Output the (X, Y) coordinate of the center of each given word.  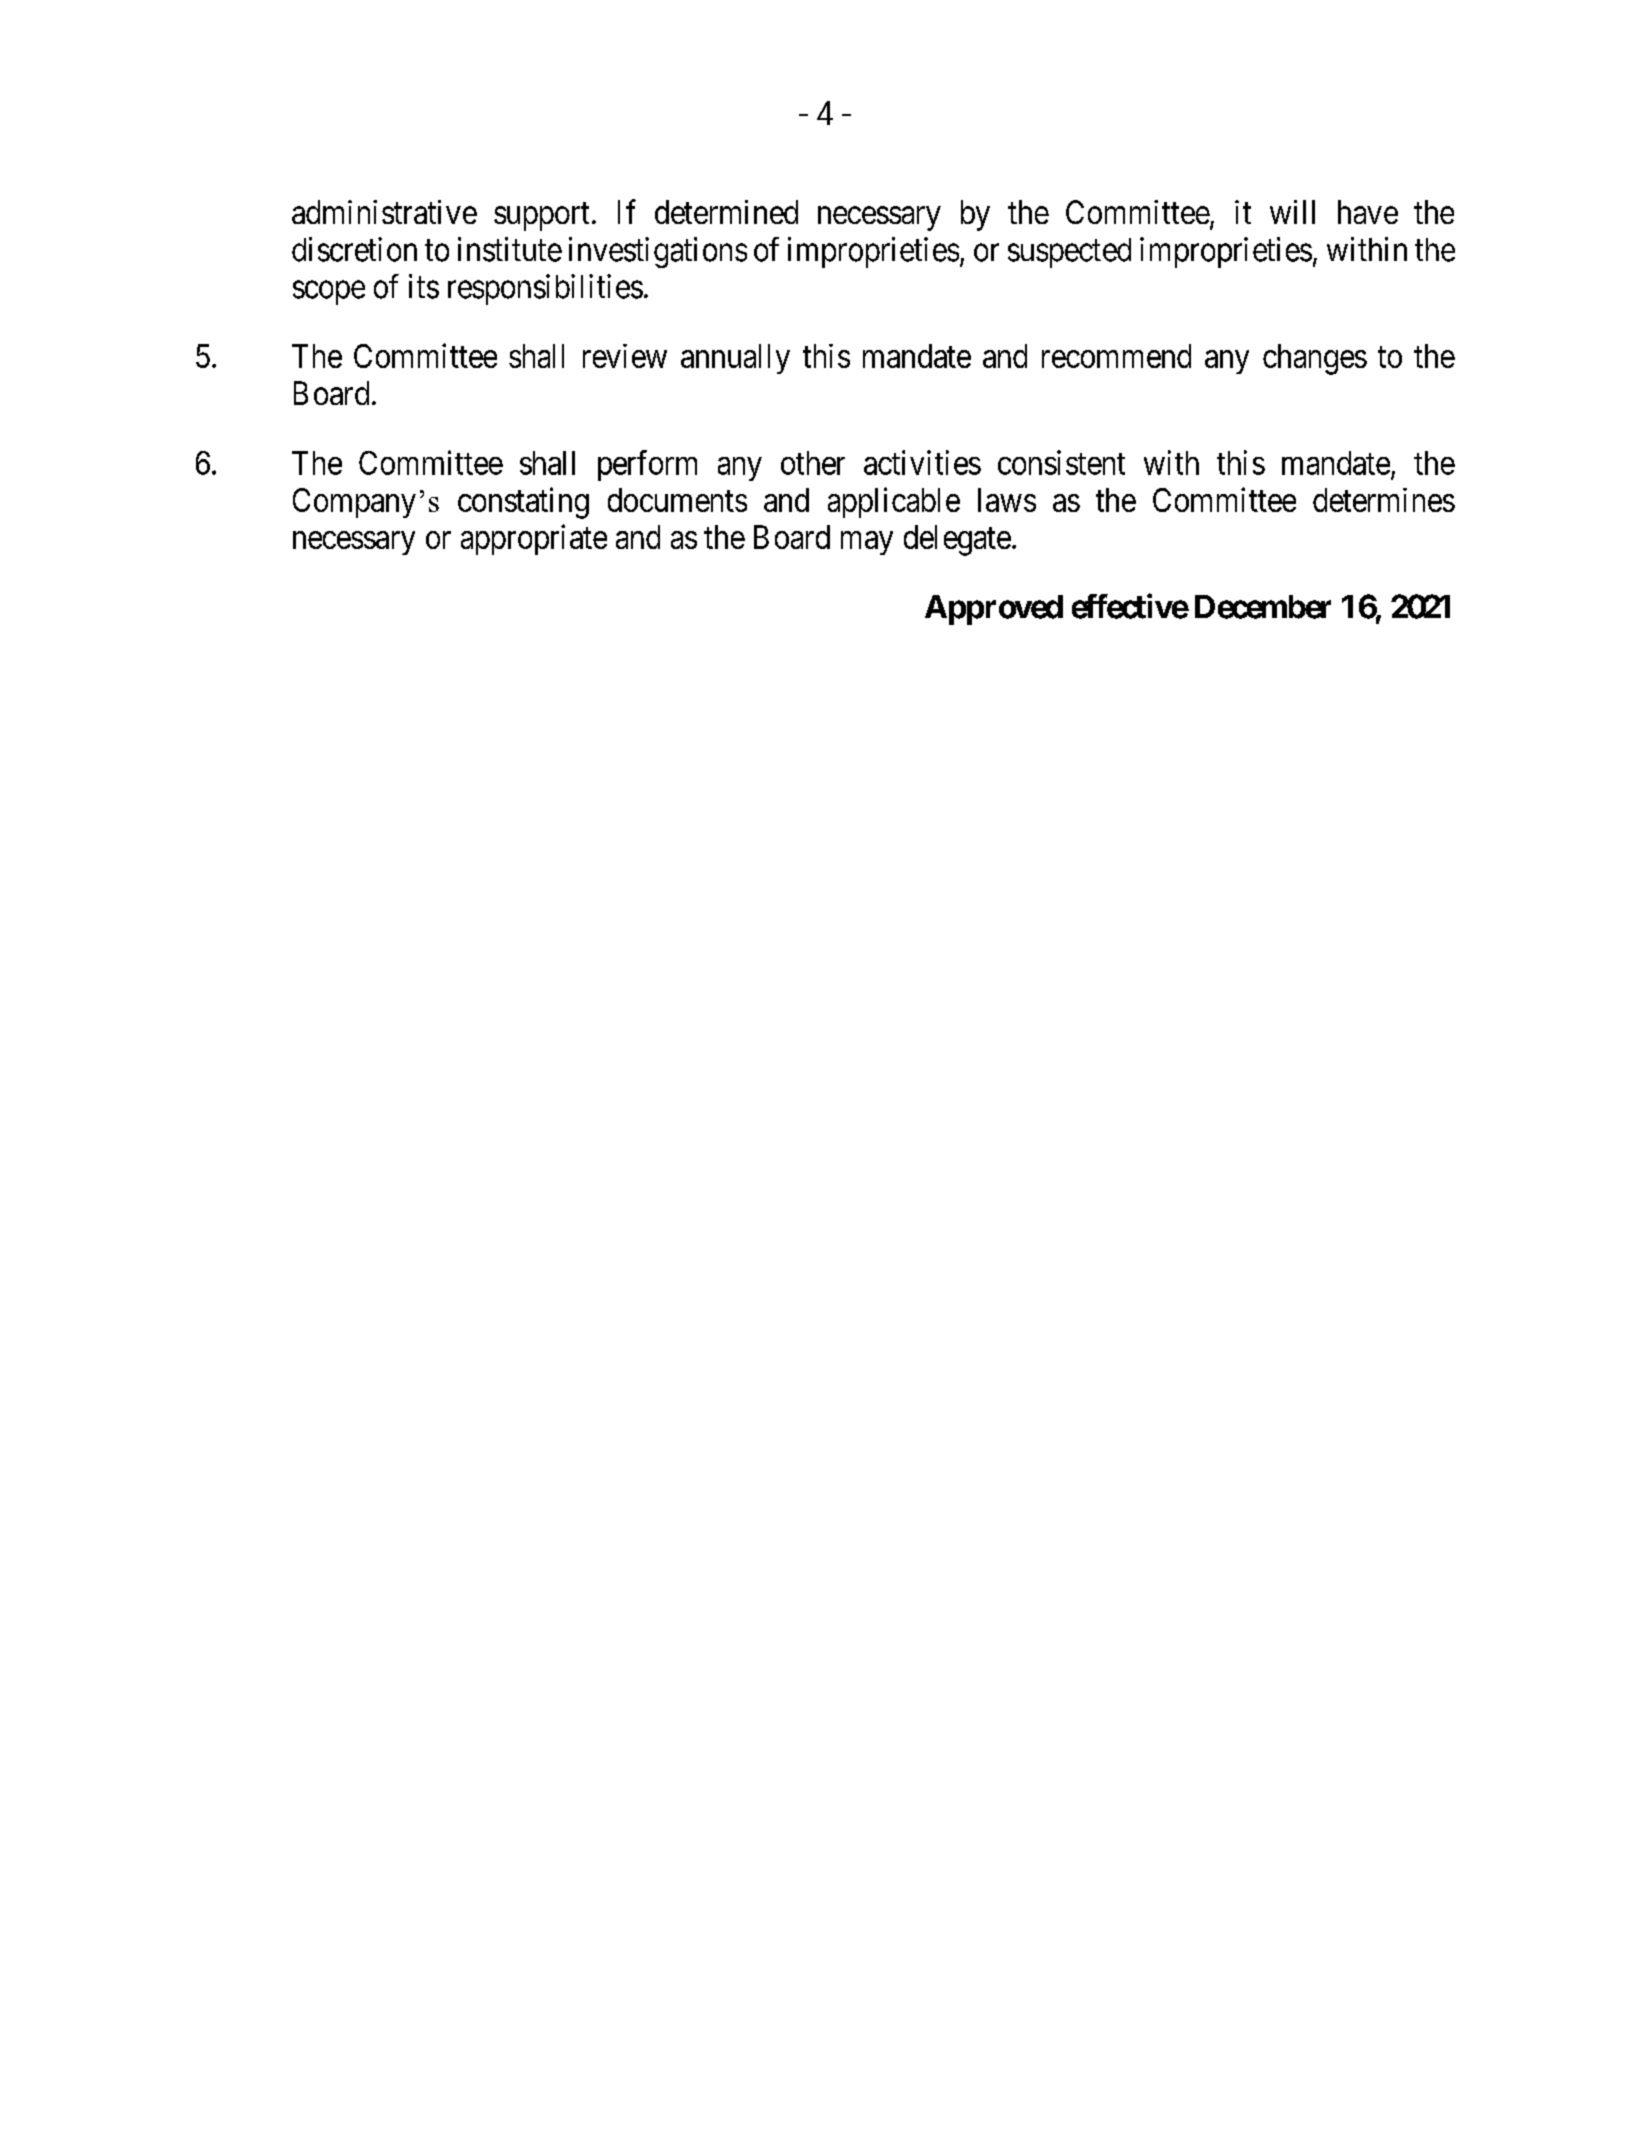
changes (1315, 359)
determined (726, 212)
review (625, 356)
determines (1384, 500)
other (813, 463)
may (867, 543)
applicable (894, 502)
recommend (1116, 356)
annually (735, 359)
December (1263, 607)
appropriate (534, 539)
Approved (994, 610)
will (1292, 212)
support (541, 217)
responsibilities (545, 289)
